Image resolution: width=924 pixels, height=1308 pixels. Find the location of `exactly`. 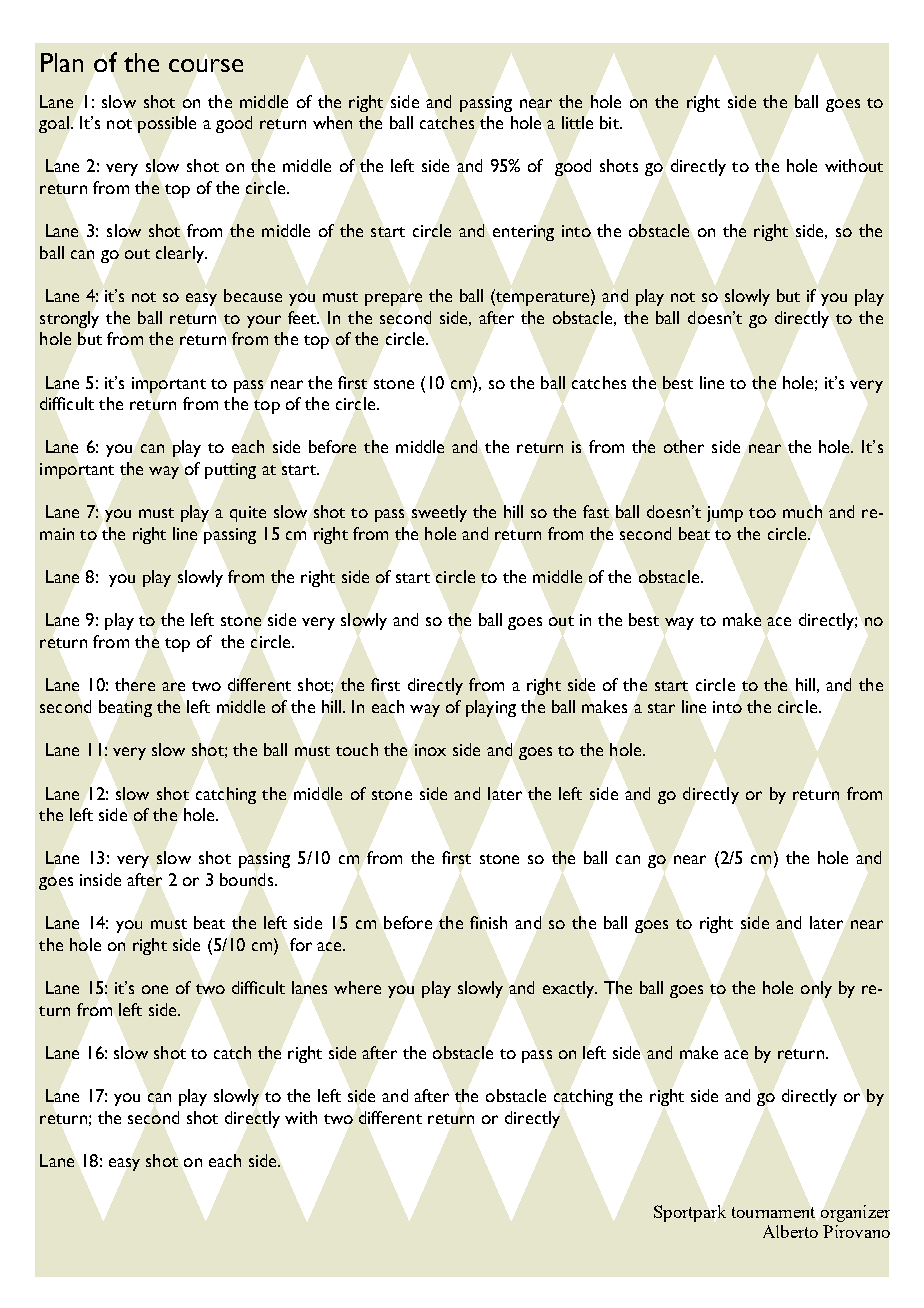

exactly is located at coordinates (570, 989).
